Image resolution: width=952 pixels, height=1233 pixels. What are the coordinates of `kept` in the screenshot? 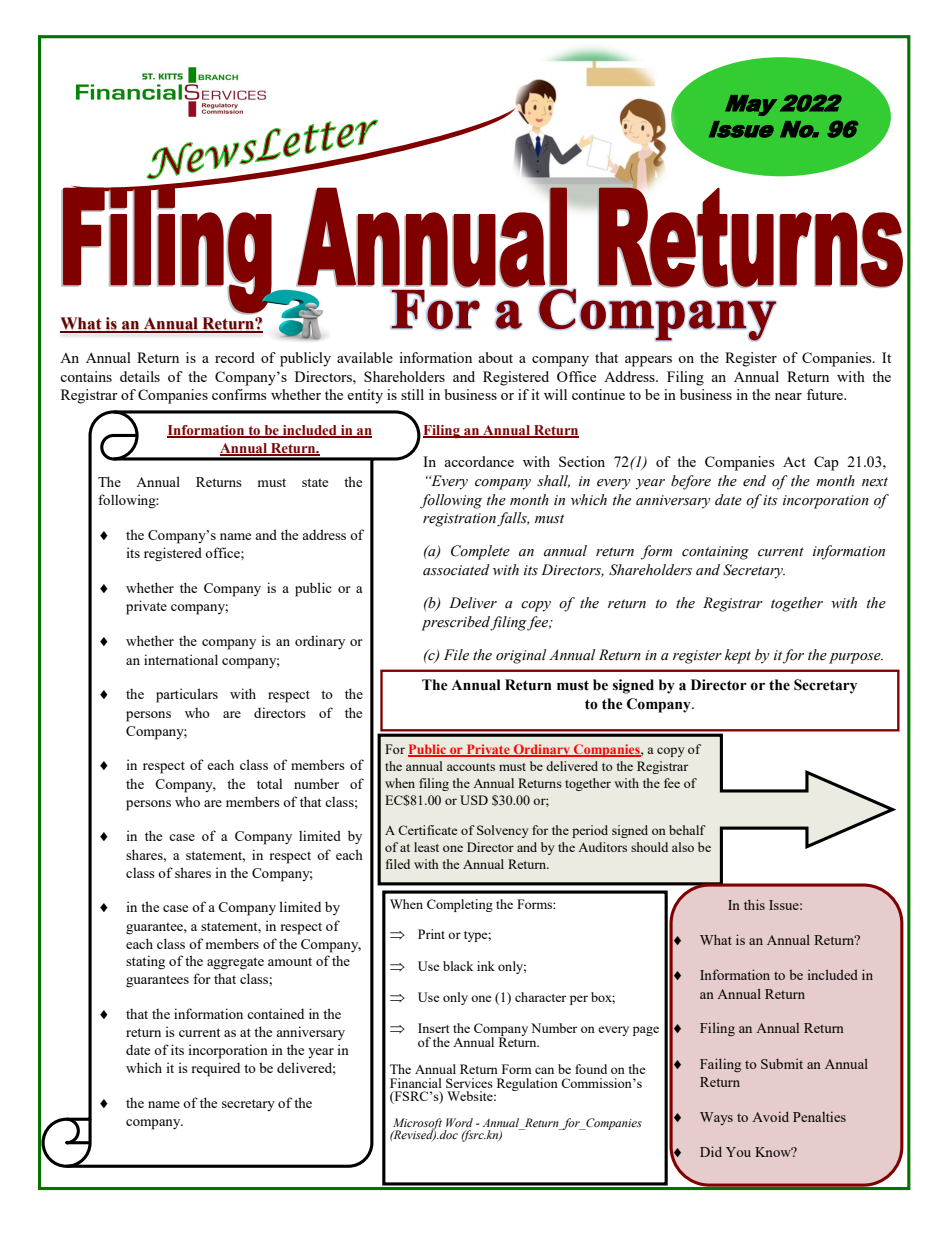 It's located at (738, 656).
